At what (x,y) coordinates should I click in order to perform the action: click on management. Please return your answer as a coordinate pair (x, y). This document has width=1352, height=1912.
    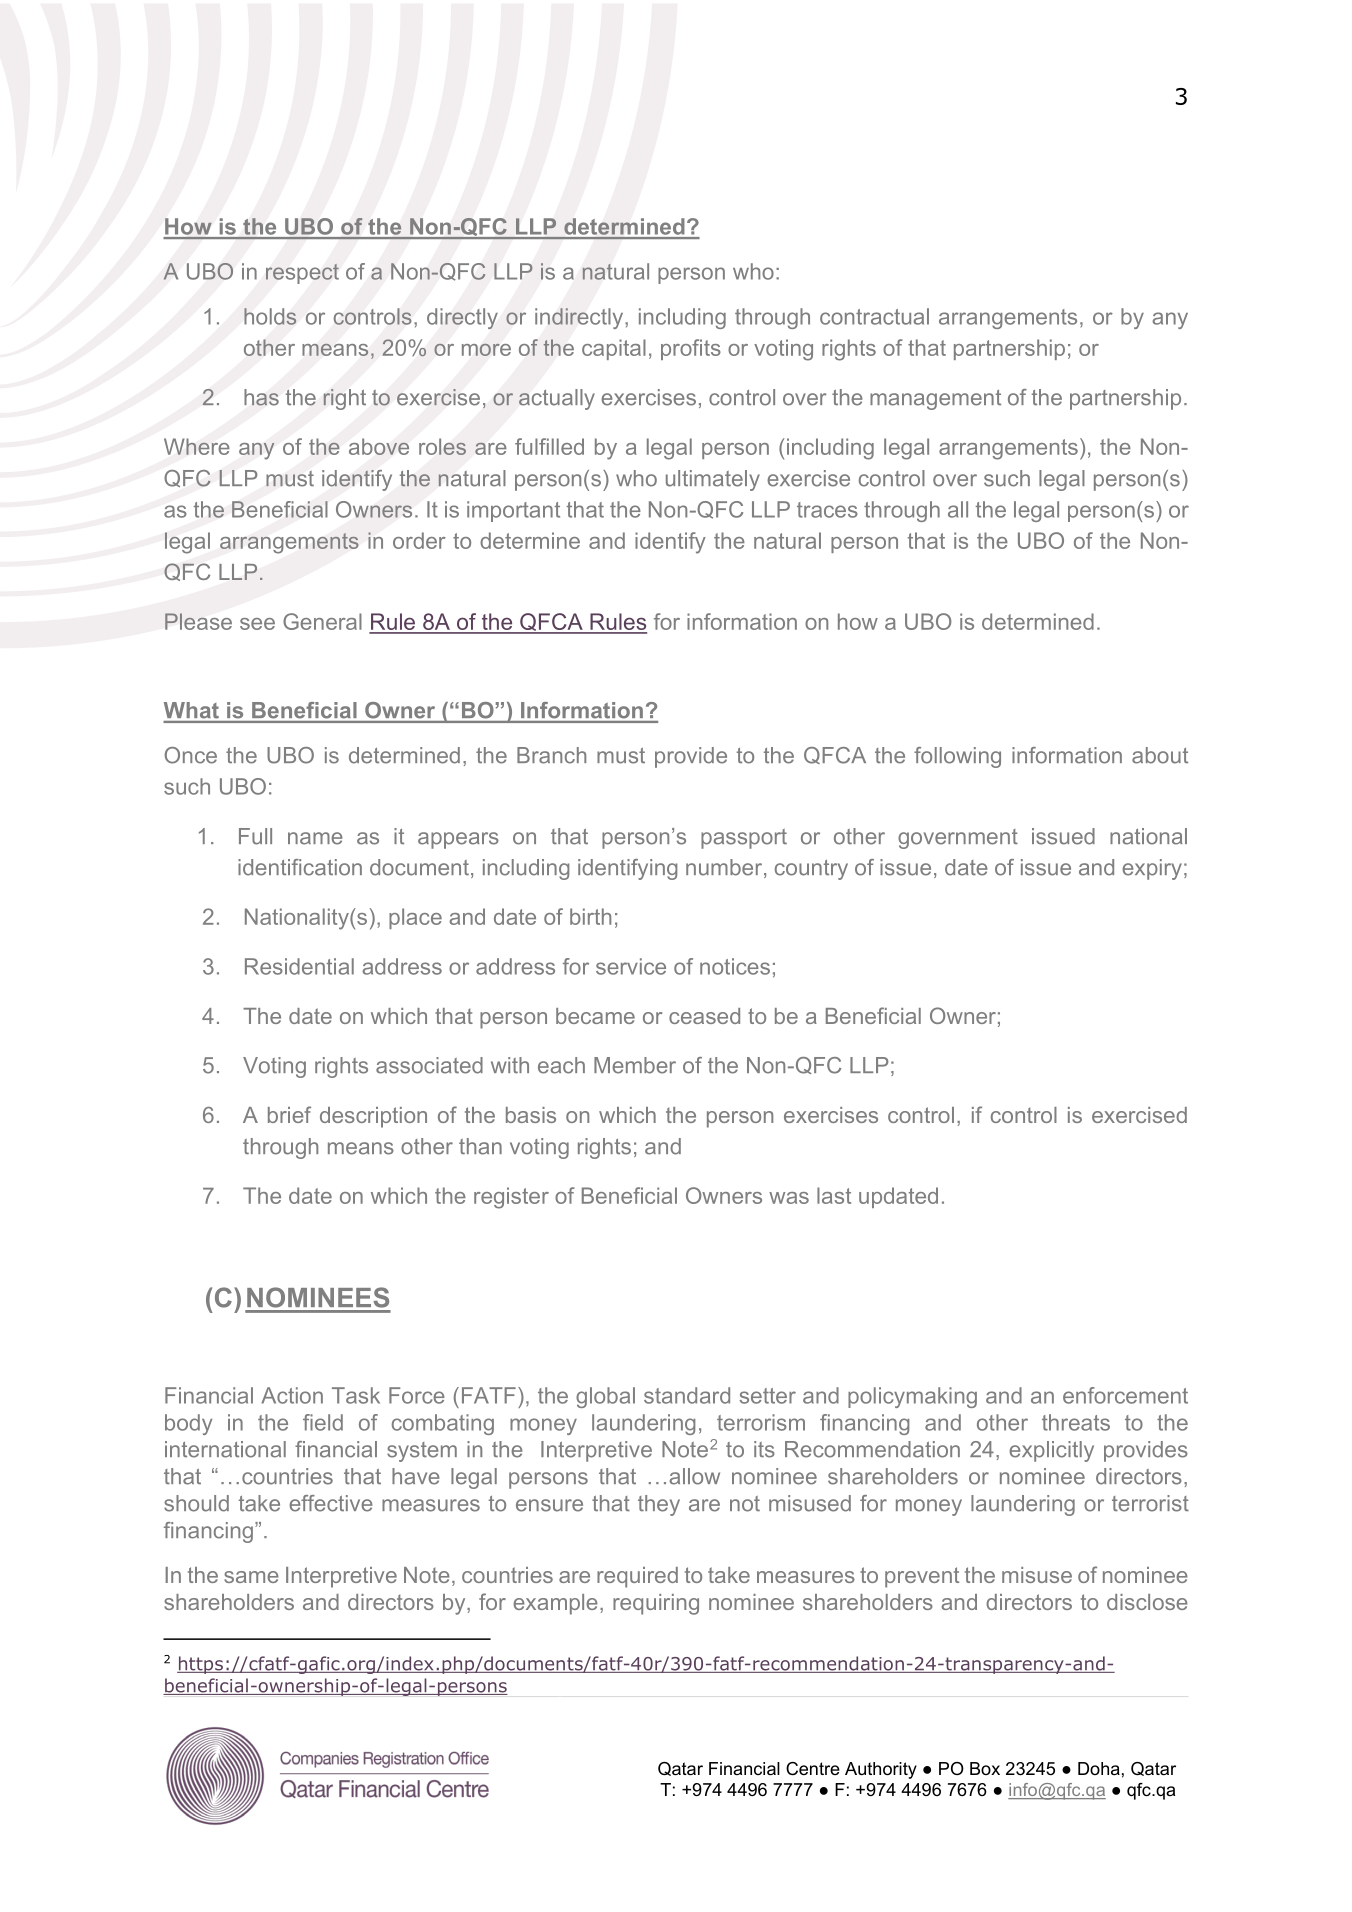
    Looking at the image, I should click on (935, 400).
